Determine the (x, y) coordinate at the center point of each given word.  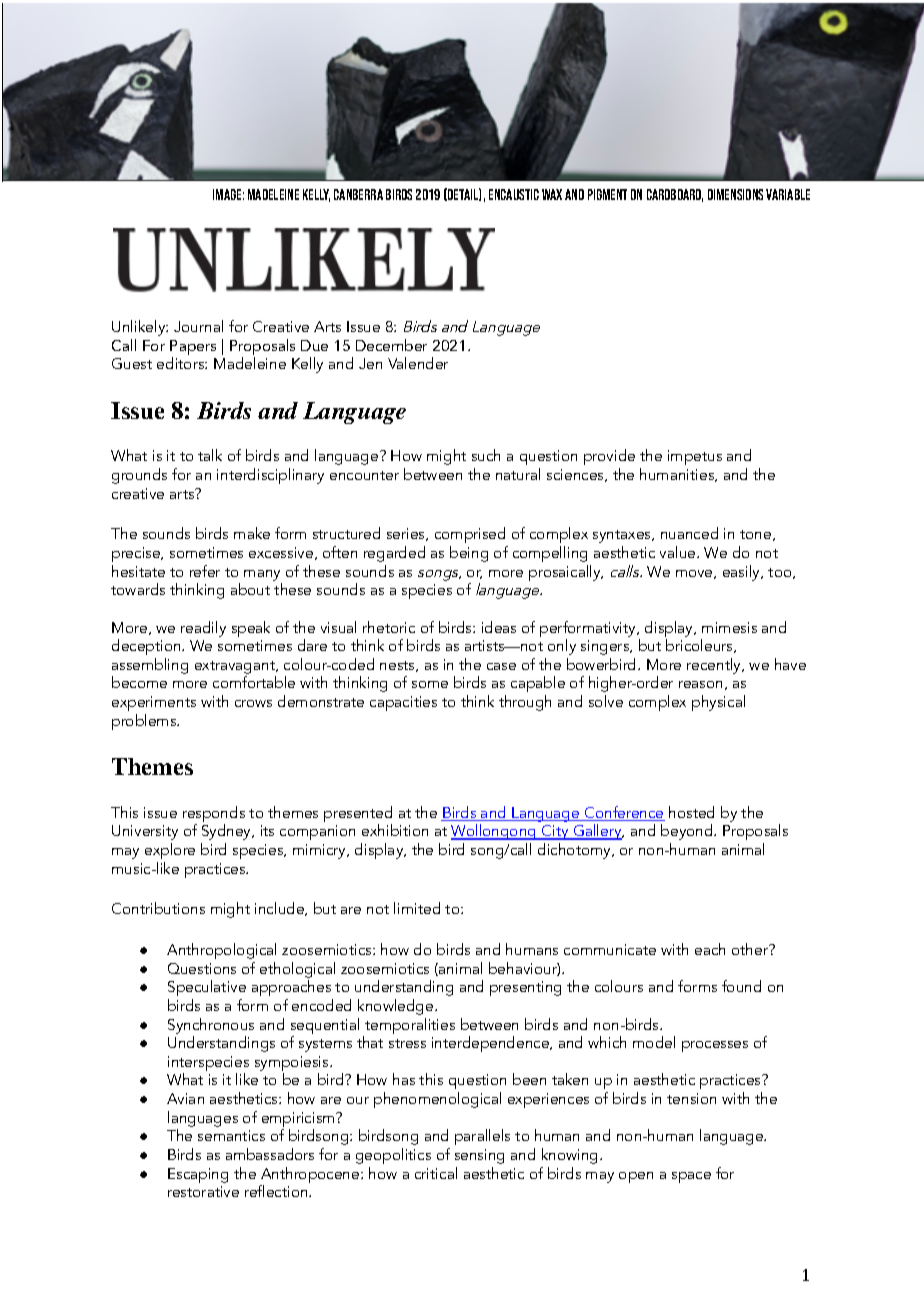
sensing (479, 1156)
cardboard (675, 195)
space (691, 1177)
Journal (198, 326)
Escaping (198, 1175)
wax (552, 194)
